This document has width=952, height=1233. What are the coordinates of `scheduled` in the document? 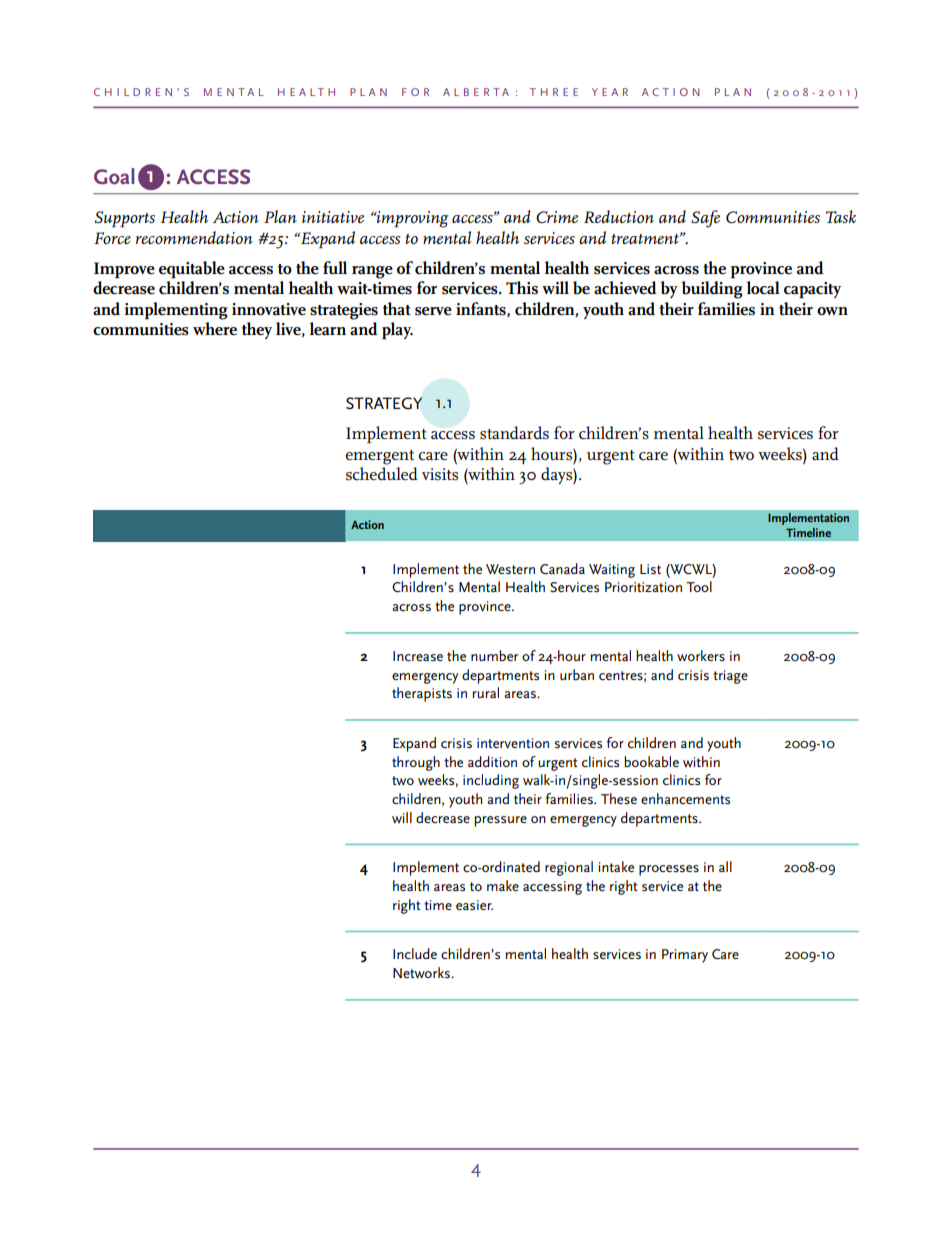 It's located at (382, 474).
